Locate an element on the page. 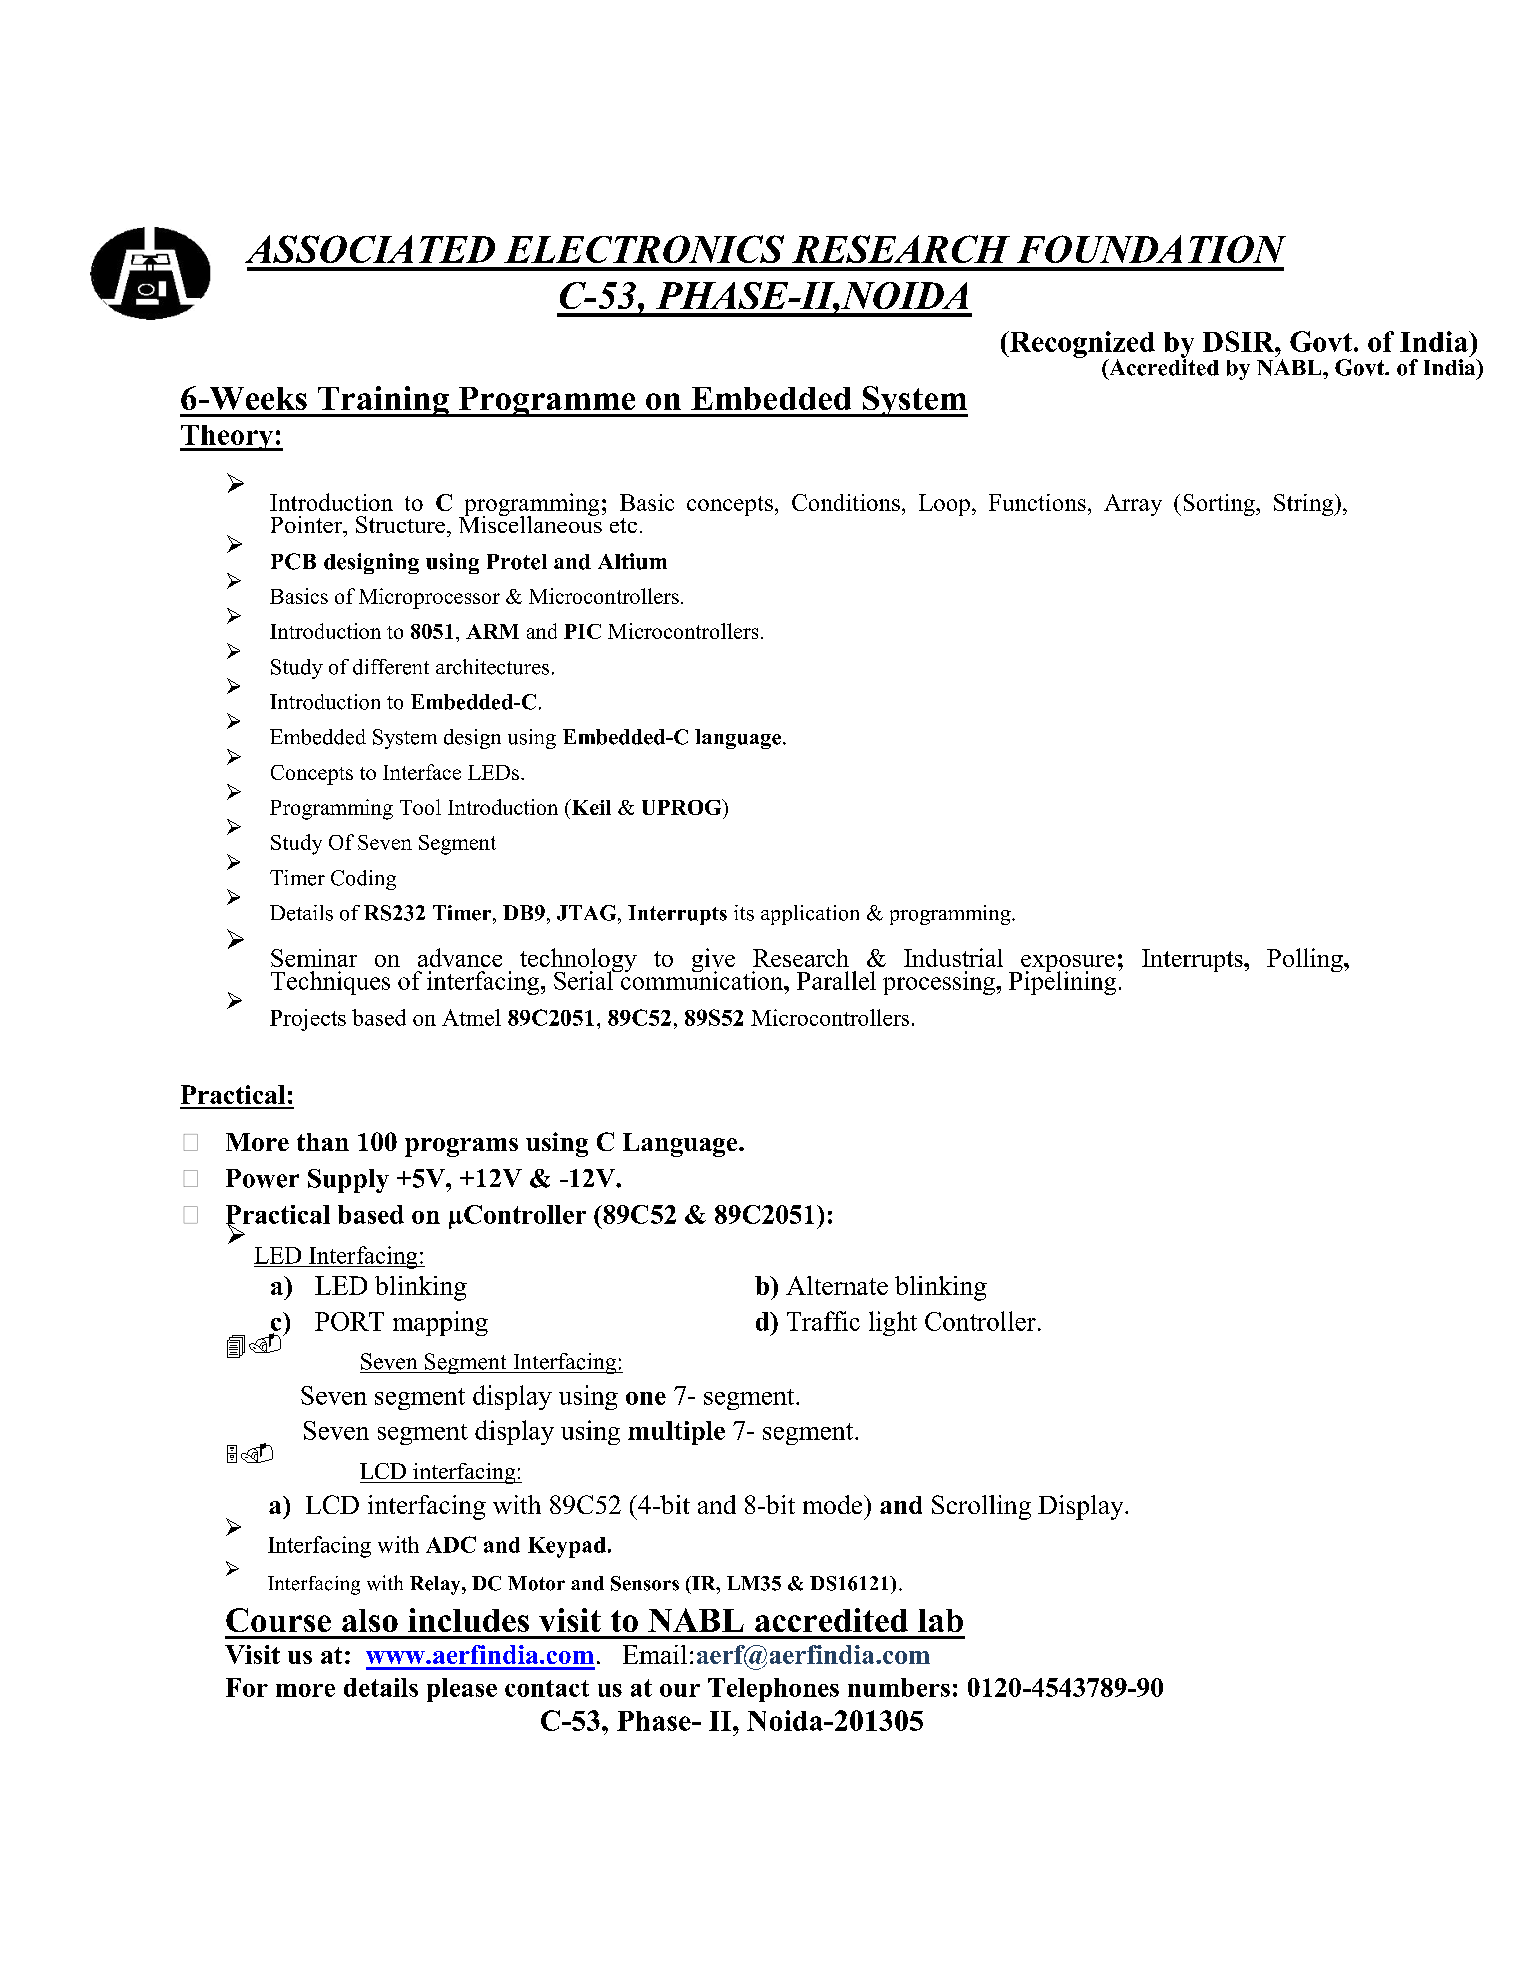 This document has height=1978, width=1529. Keil is located at coordinates (590, 807).
